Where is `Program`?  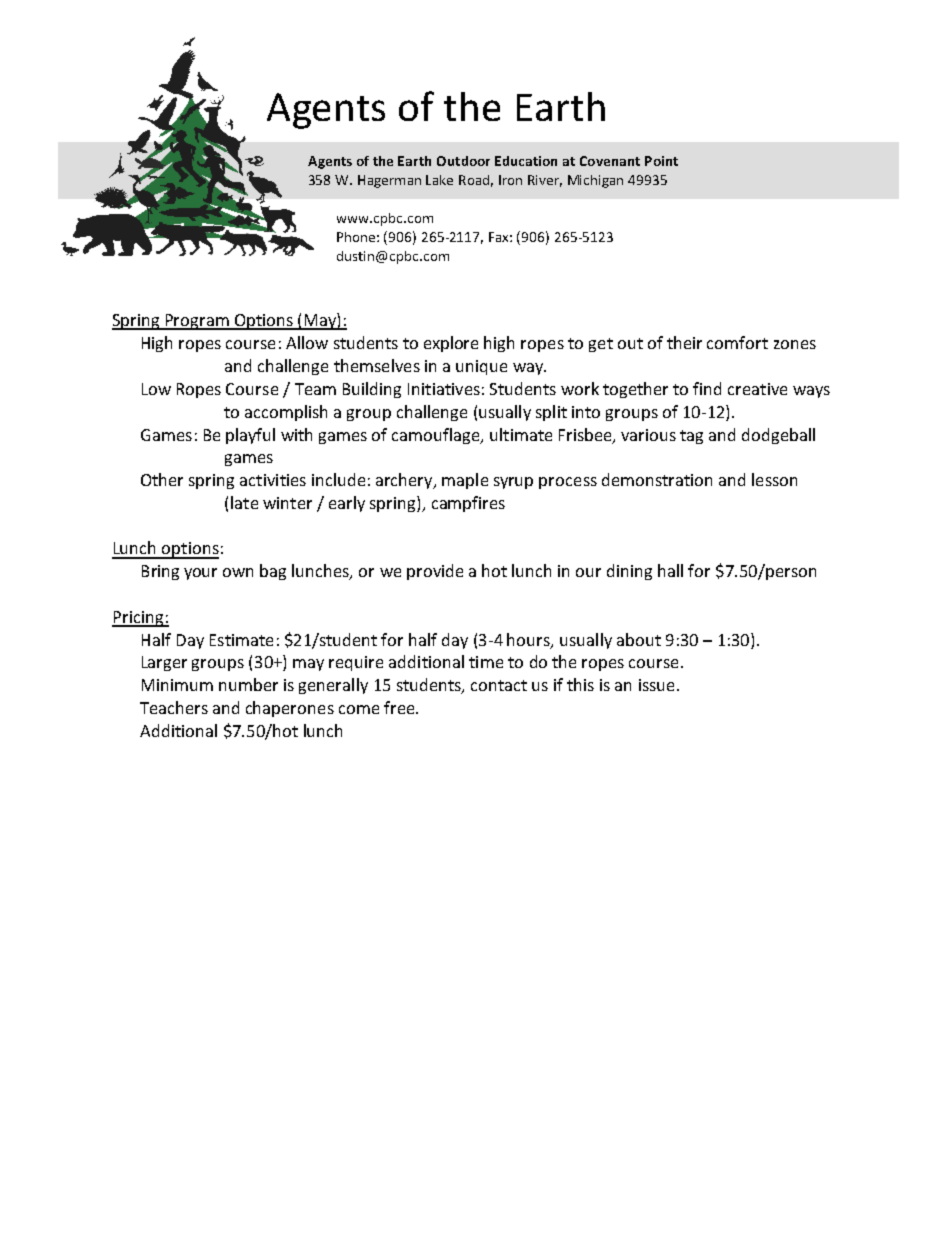 Program is located at coordinates (197, 322).
